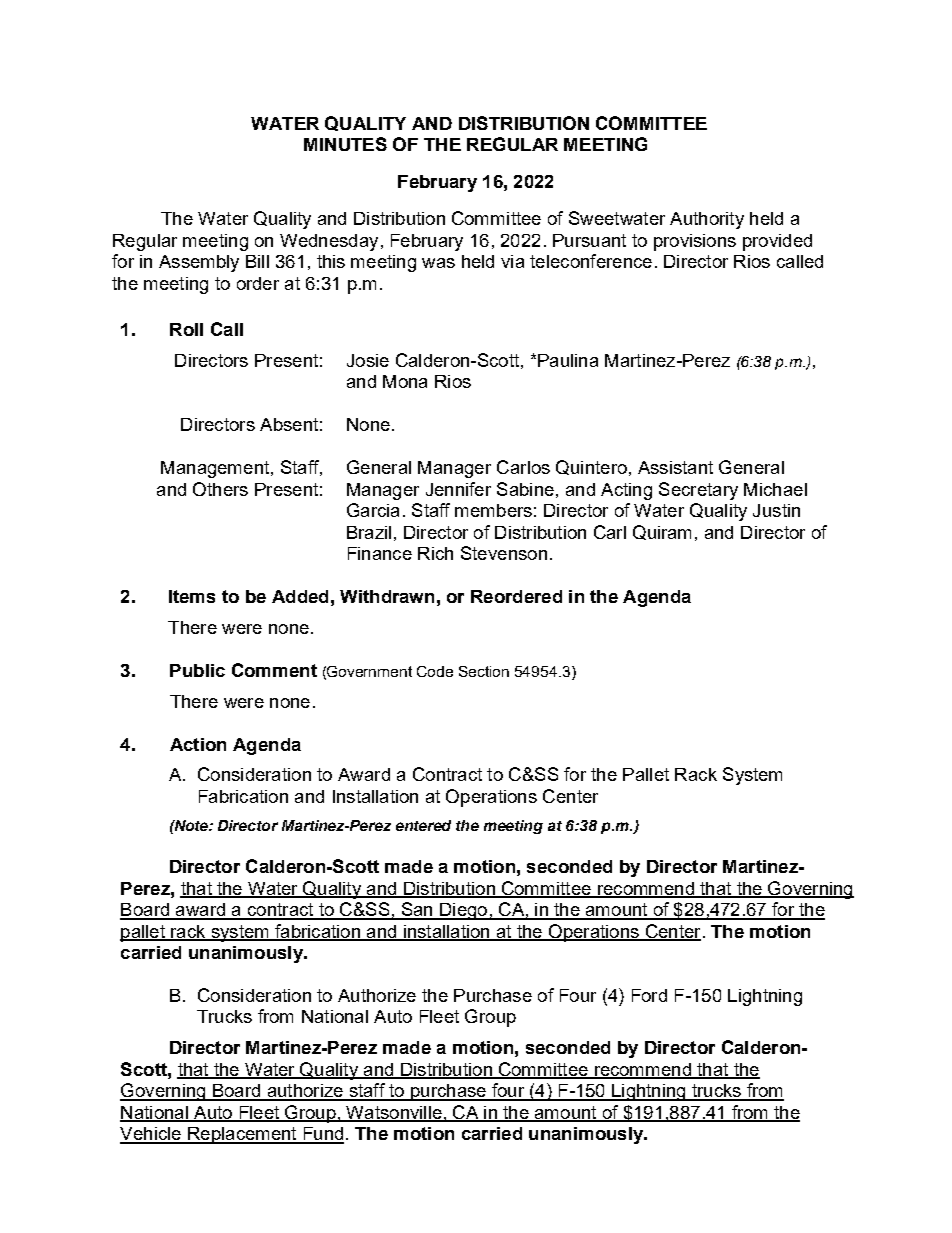 The height and width of the image is (1233, 952). Describe the element at coordinates (405, 381) in the image. I see `Mona` at that location.
